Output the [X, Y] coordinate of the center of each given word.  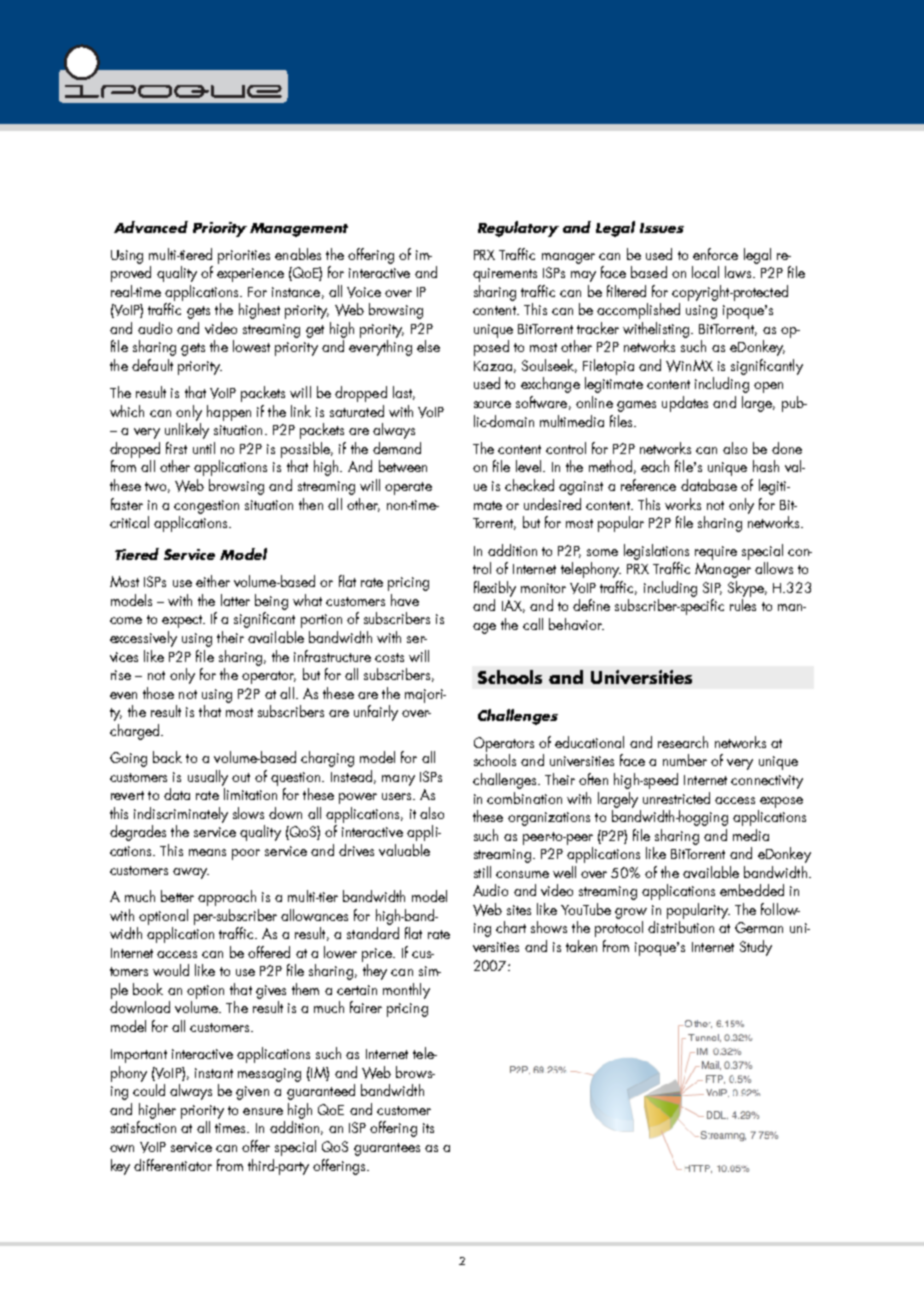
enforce [715, 254]
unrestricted [676, 798]
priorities [244, 257]
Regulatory [518, 229]
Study [756, 948]
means [207, 852]
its [428, 1128]
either [213, 581]
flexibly [495, 589]
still [482, 872]
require [716, 553]
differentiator [173, 1165]
